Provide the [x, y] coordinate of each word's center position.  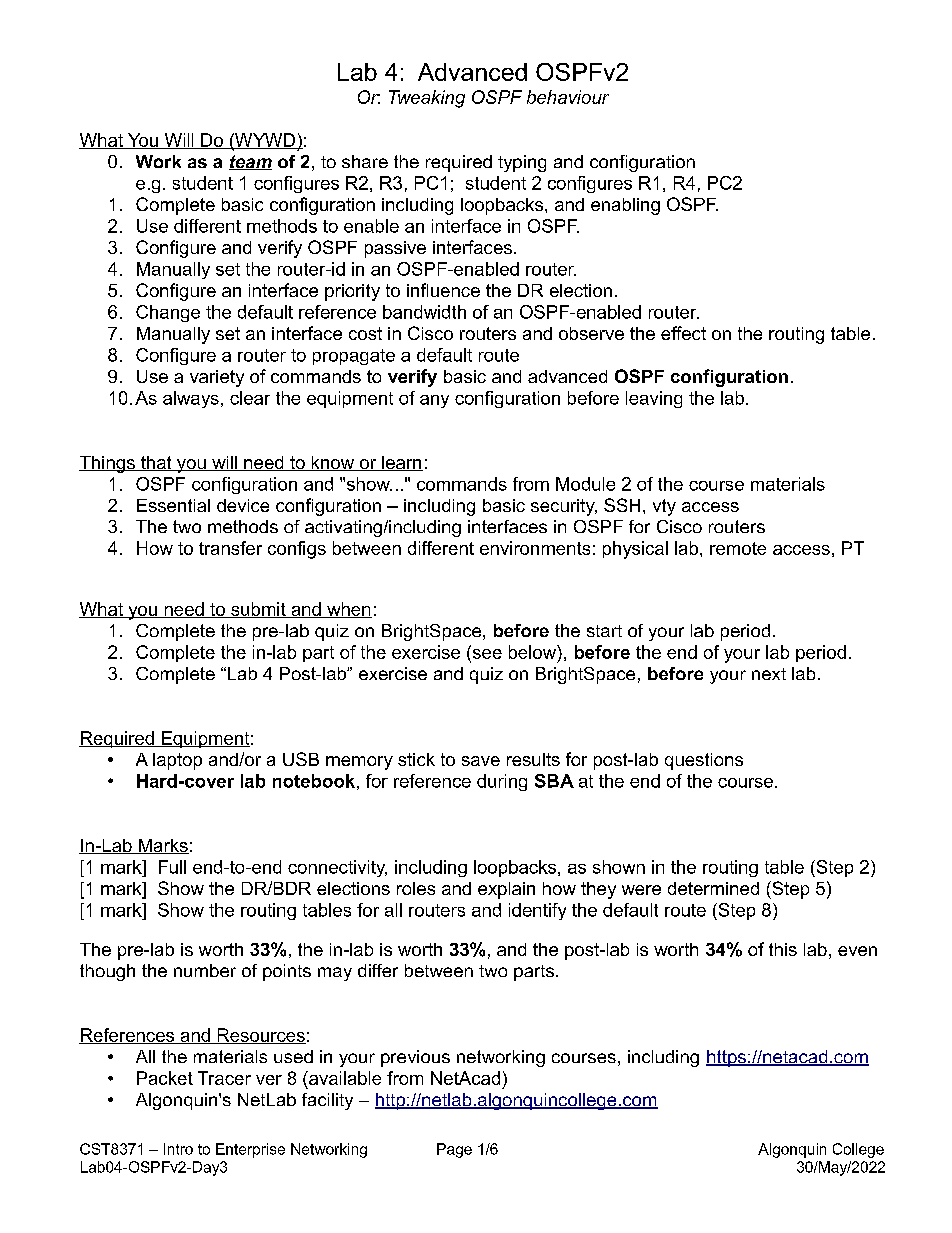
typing [522, 163]
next [769, 674]
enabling [625, 206]
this [783, 949]
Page [454, 1150]
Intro [178, 1149]
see [486, 652]
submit [258, 610]
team [250, 162]
